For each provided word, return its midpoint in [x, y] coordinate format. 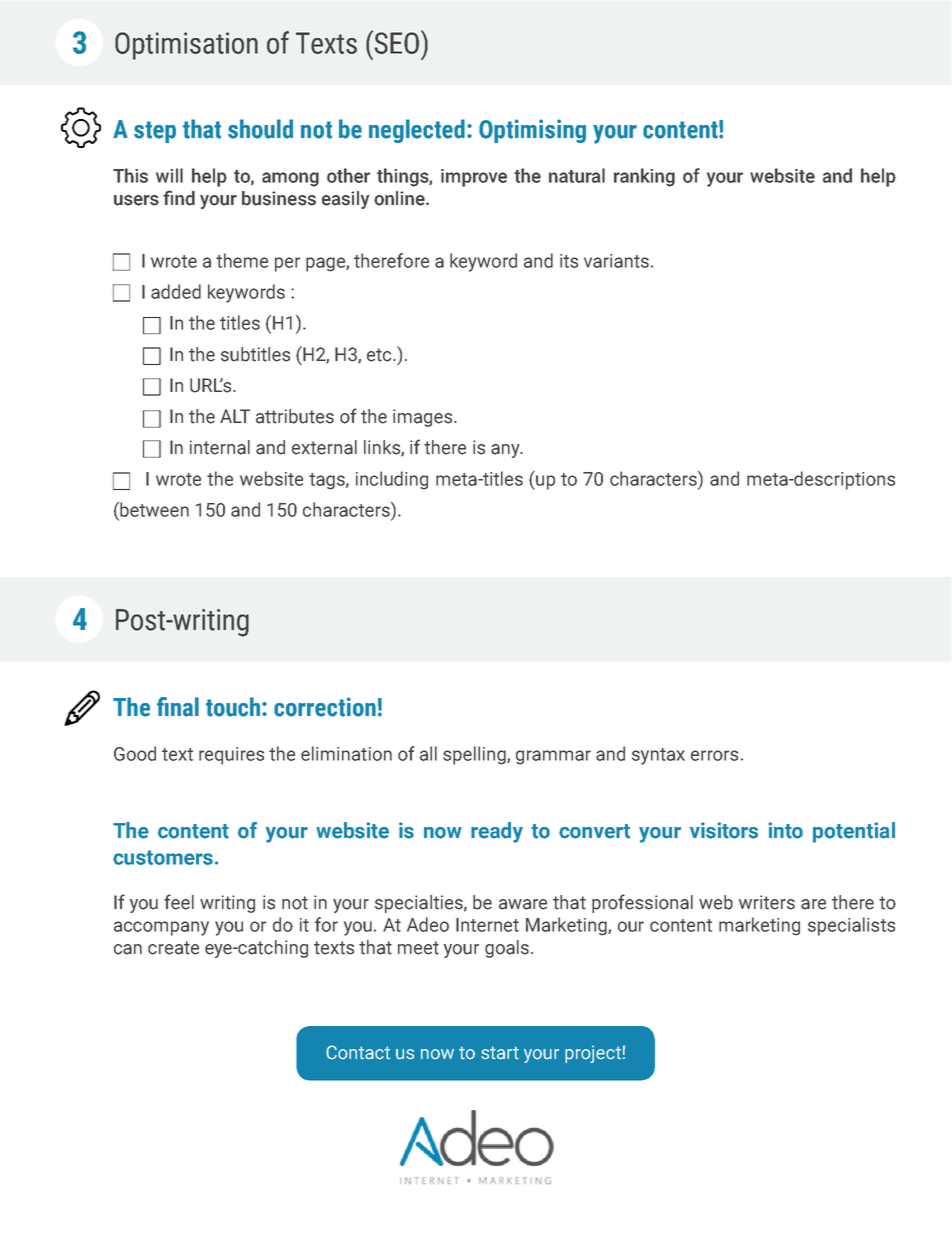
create [173, 948]
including [392, 480]
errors [714, 755]
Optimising [532, 131]
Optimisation [186, 46]
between [153, 509]
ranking [644, 177]
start [500, 1053]
